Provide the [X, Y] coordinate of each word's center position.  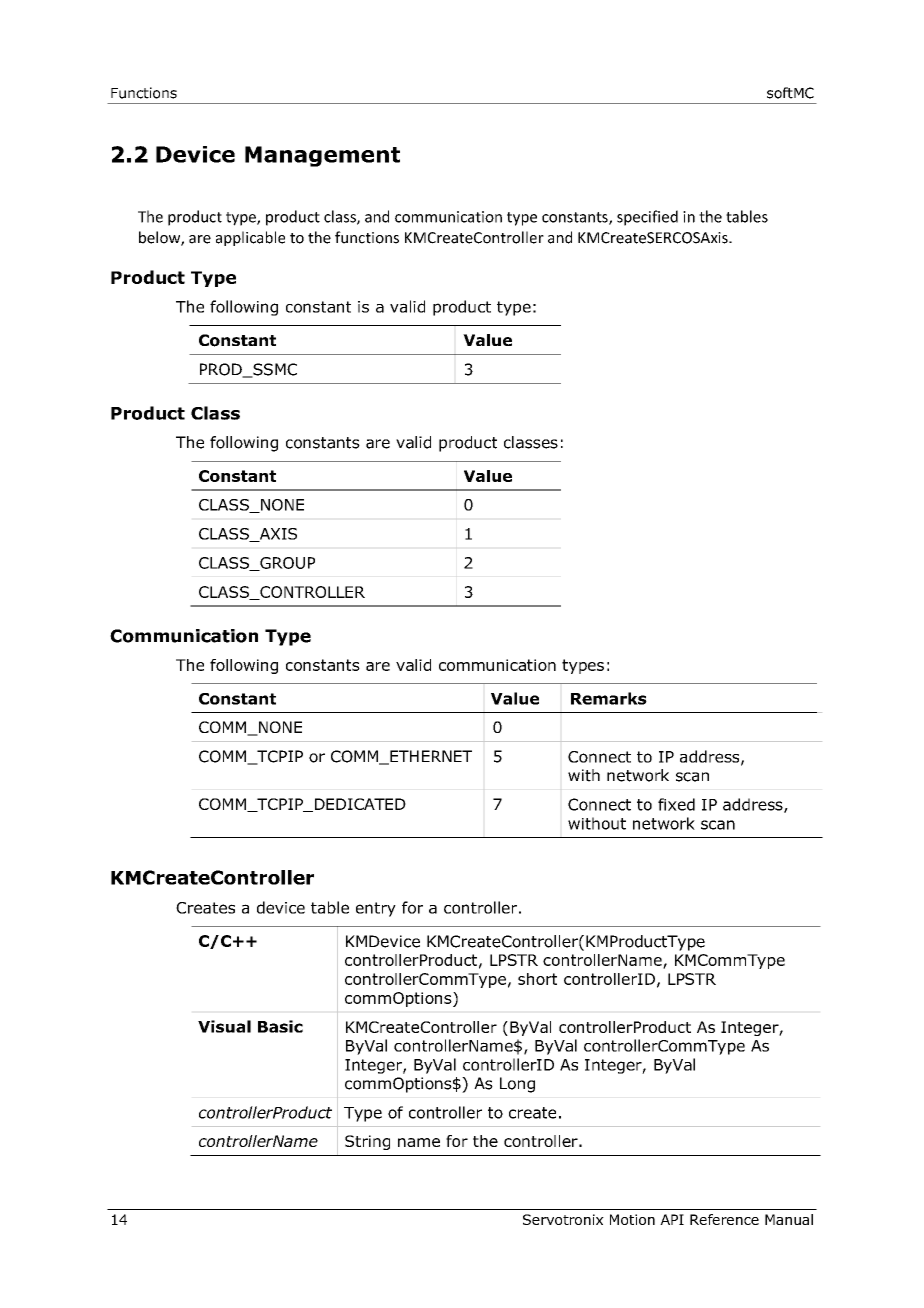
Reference [724, 1219]
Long [517, 1085]
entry [376, 909]
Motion [632, 1219]
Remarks [609, 698]
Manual [789, 1219]
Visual [224, 1026]
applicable [250, 238]
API [672, 1219]
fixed [676, 804]
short [537, 979]
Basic [280, 1026]
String [367, 1142]
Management [322, 156]
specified [647, 218]
